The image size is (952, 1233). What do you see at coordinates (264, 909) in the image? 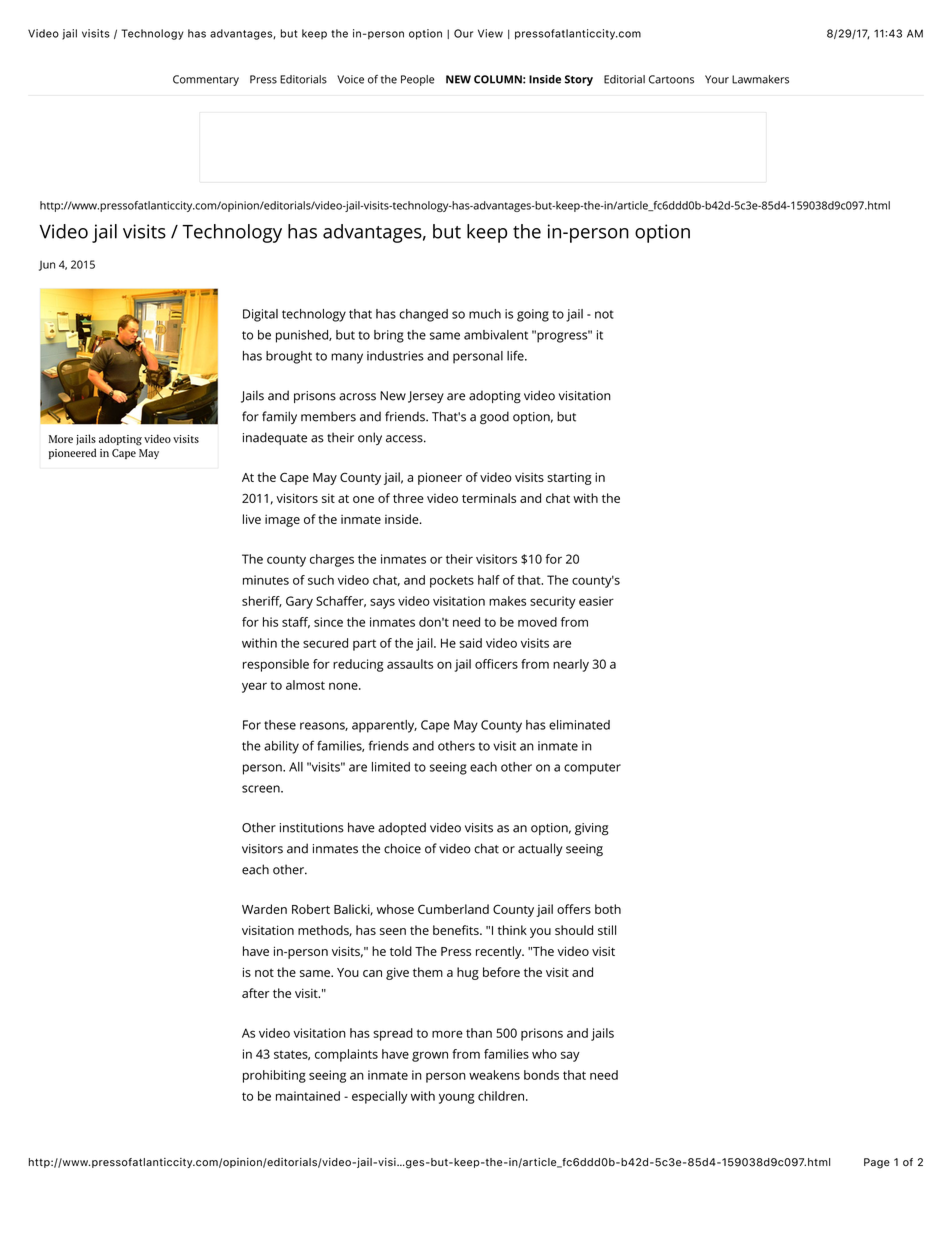
I see `Warden` at bounding box center [264, 909].
